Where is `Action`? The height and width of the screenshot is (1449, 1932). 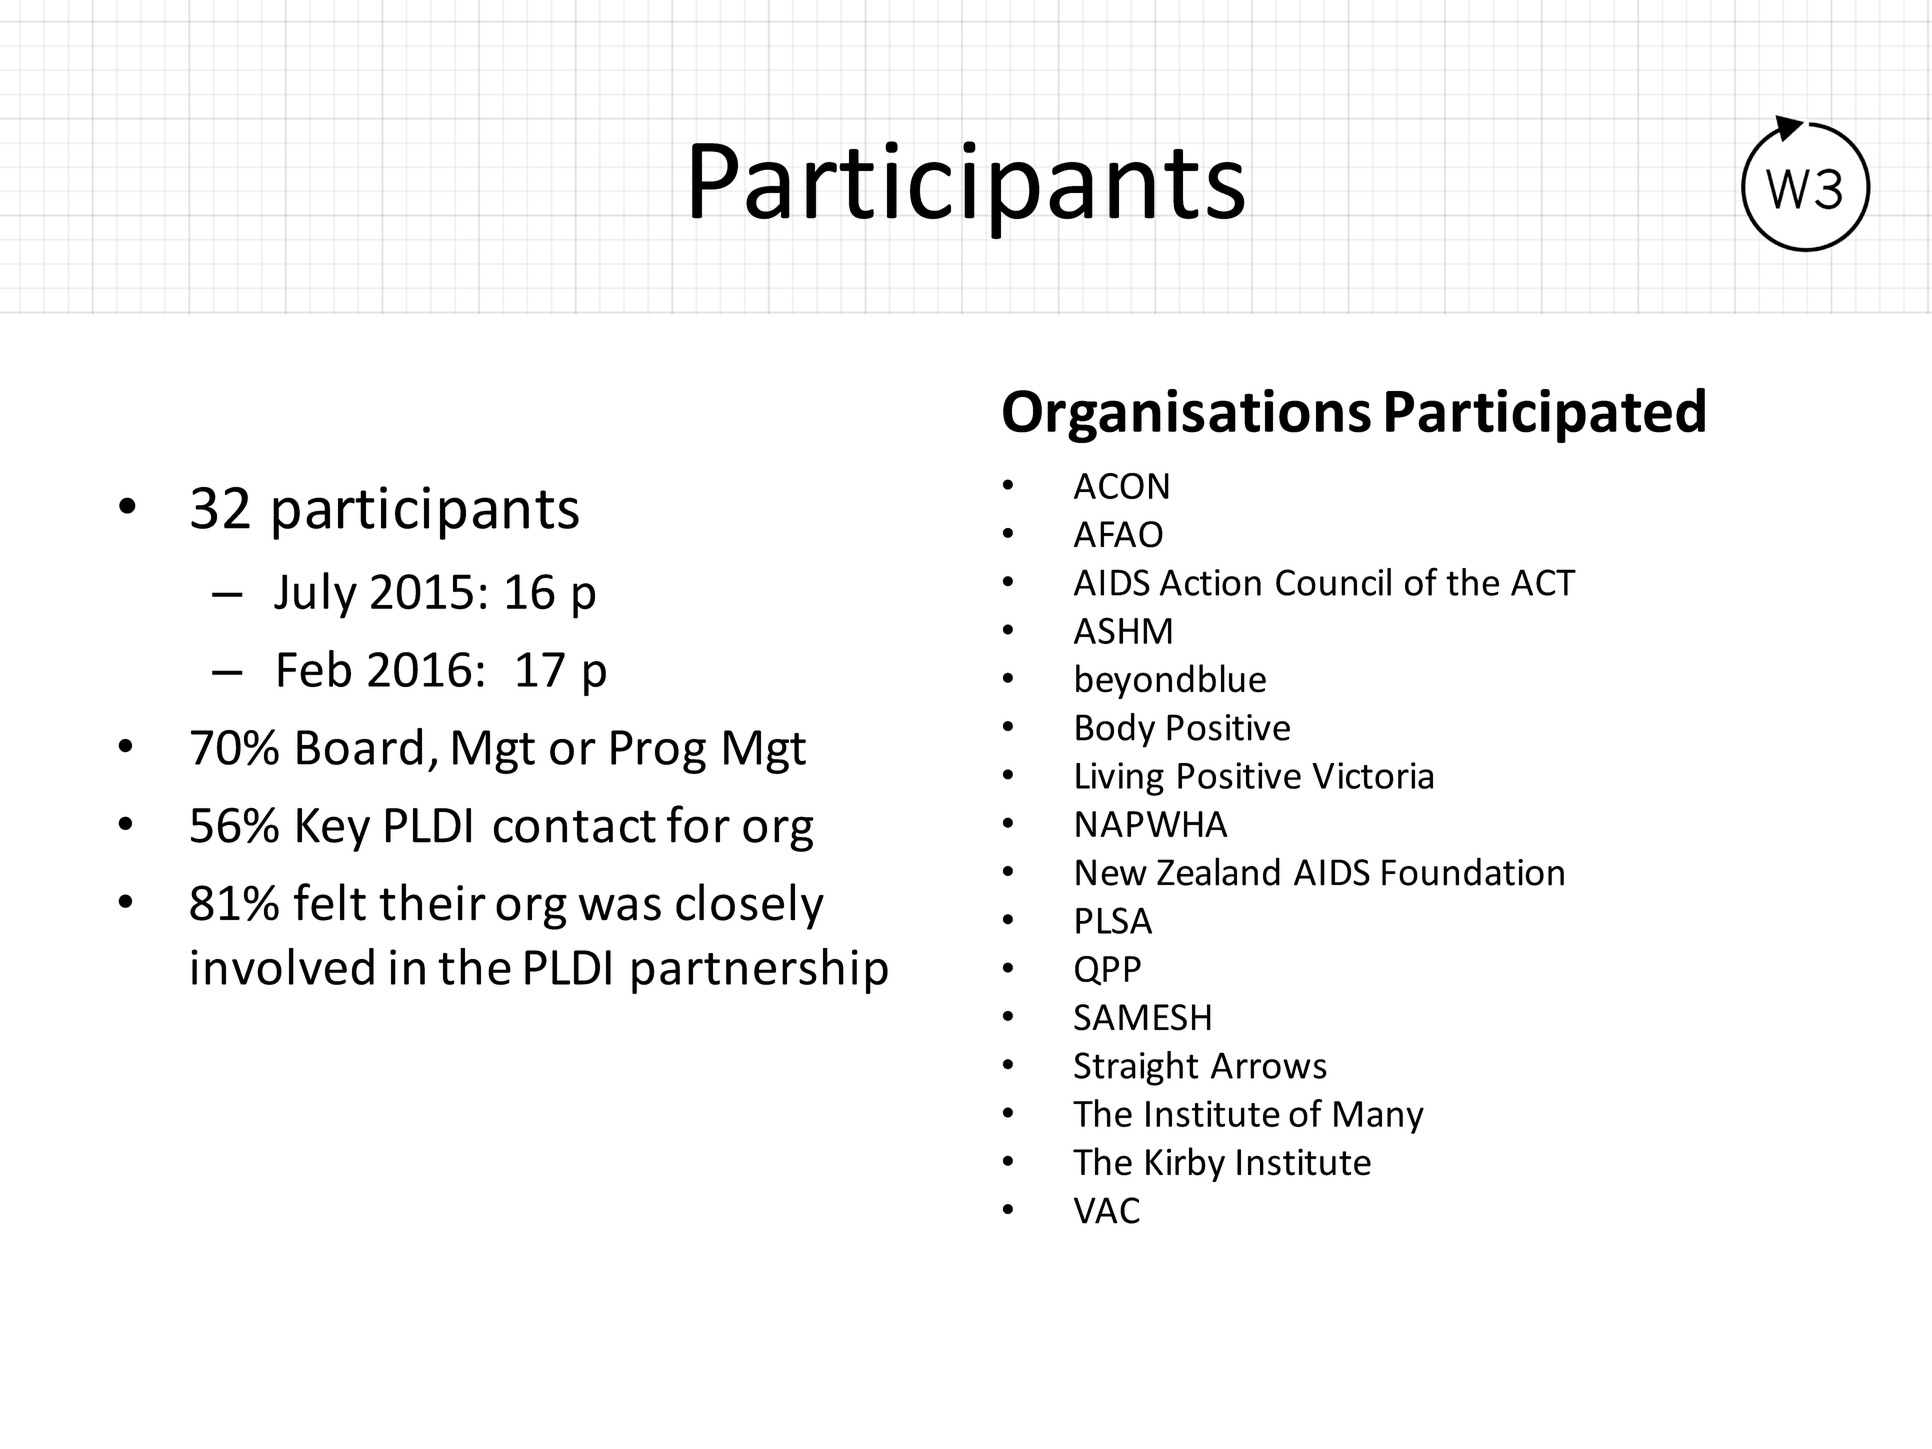 Action is located at coordinates (1210, 582).
